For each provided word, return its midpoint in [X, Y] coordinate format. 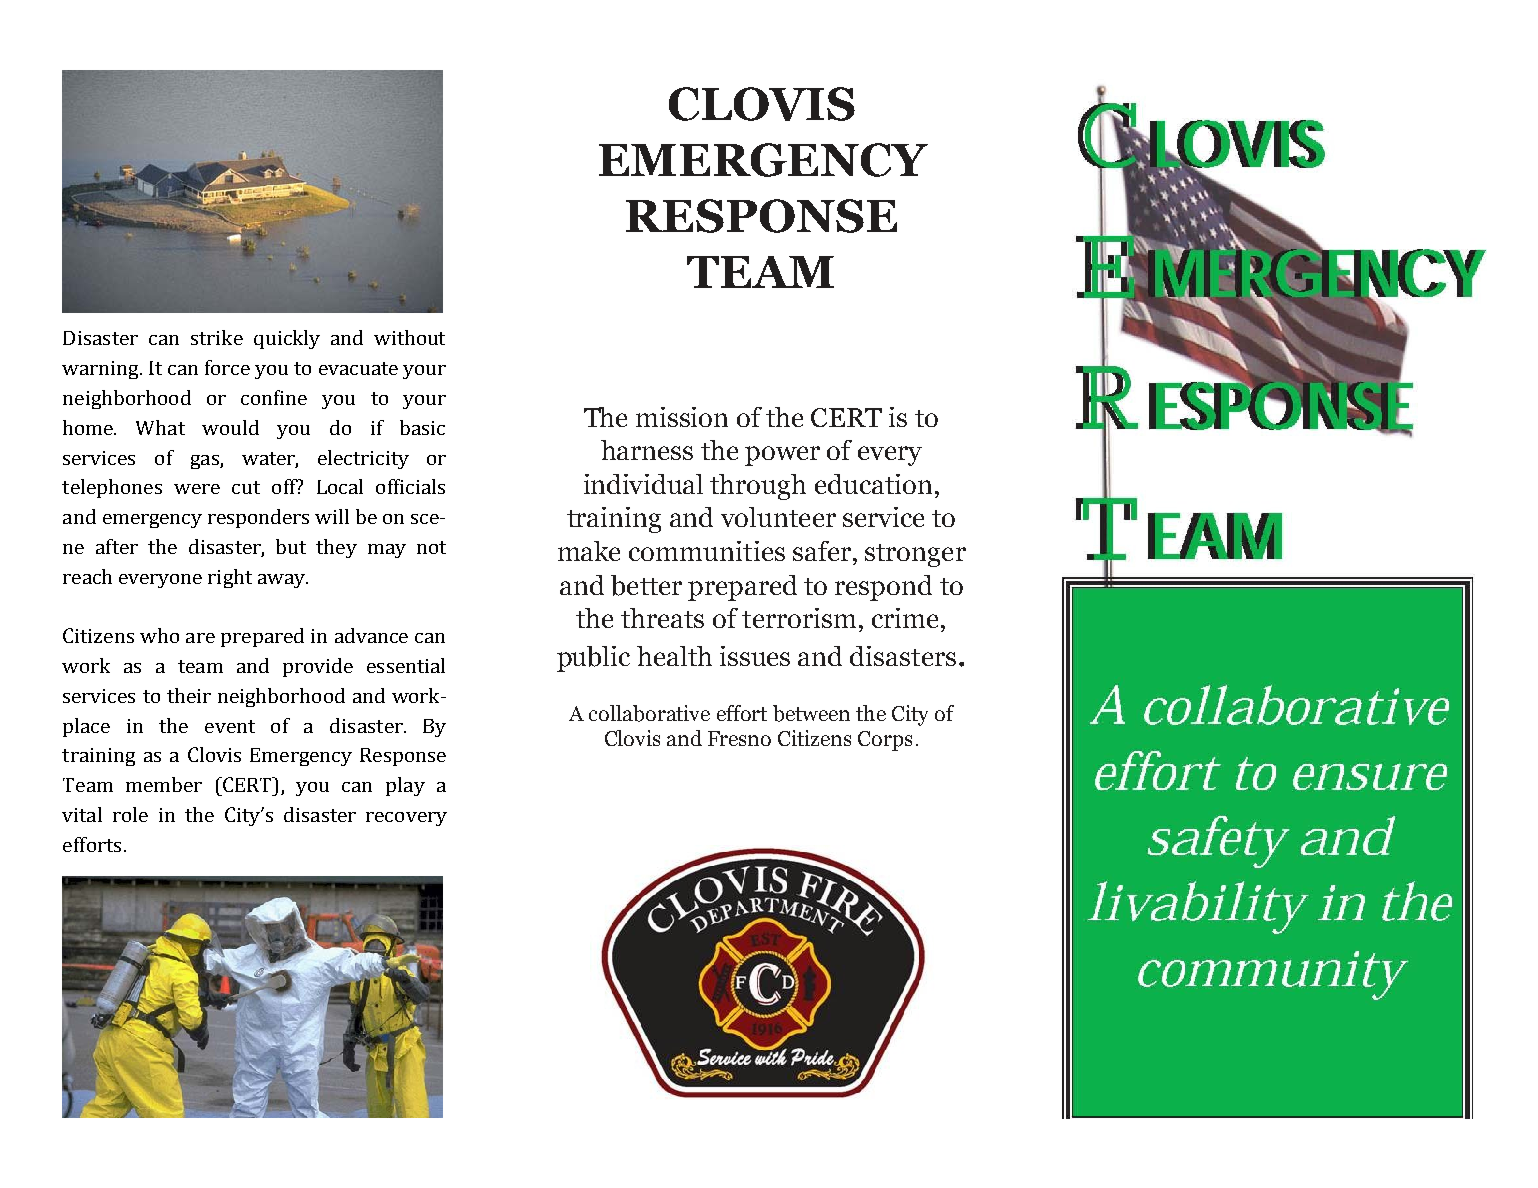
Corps [885, 741]
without [409, 337]
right [230, 578]
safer [822, 551]
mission [682, 417]
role [130, 814]
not [431, 547]
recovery [406, 819]
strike [217, 337]
